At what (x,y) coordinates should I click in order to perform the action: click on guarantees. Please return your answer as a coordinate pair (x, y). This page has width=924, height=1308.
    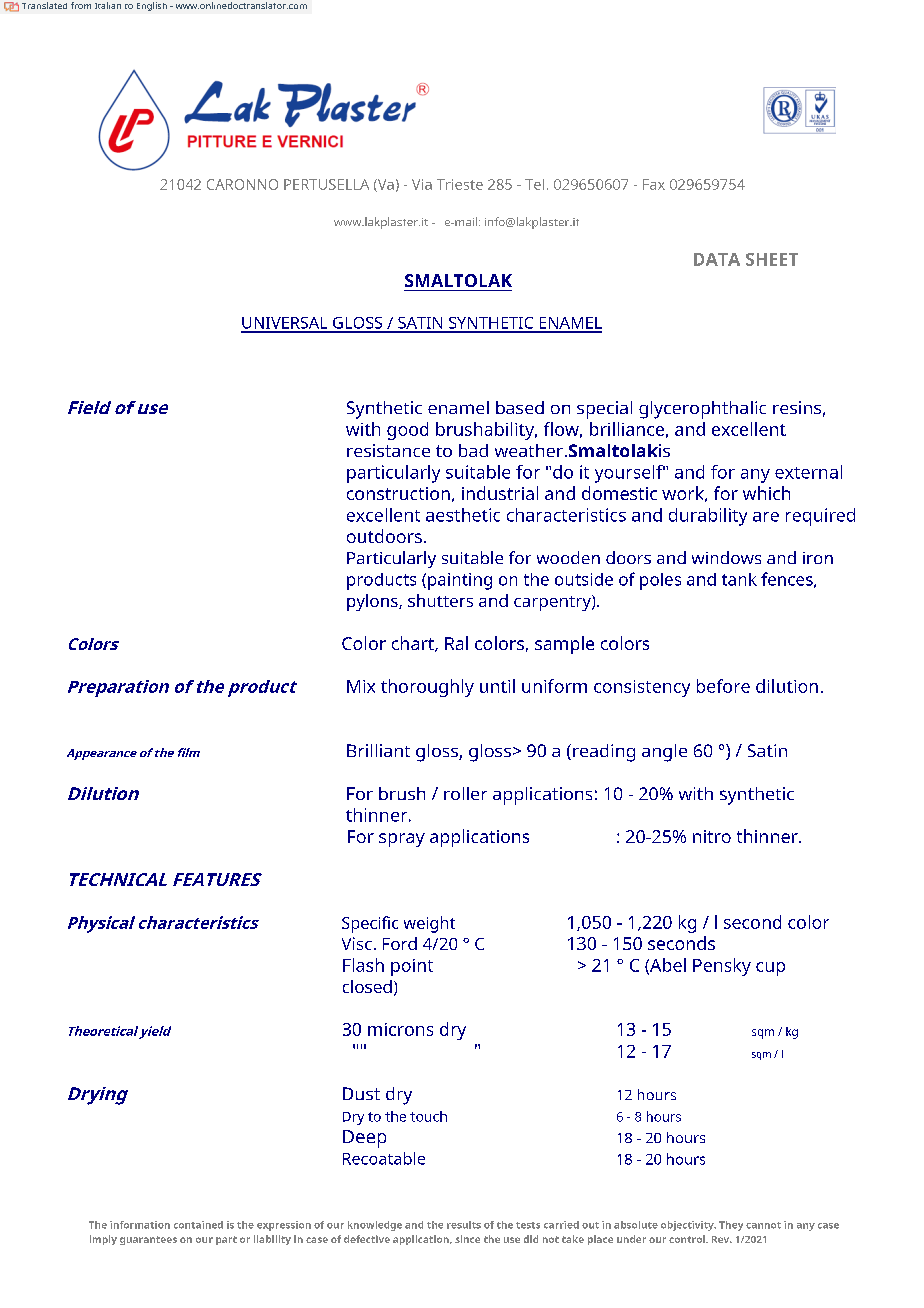
    Looking at the image, I should click on (148, 1240).
